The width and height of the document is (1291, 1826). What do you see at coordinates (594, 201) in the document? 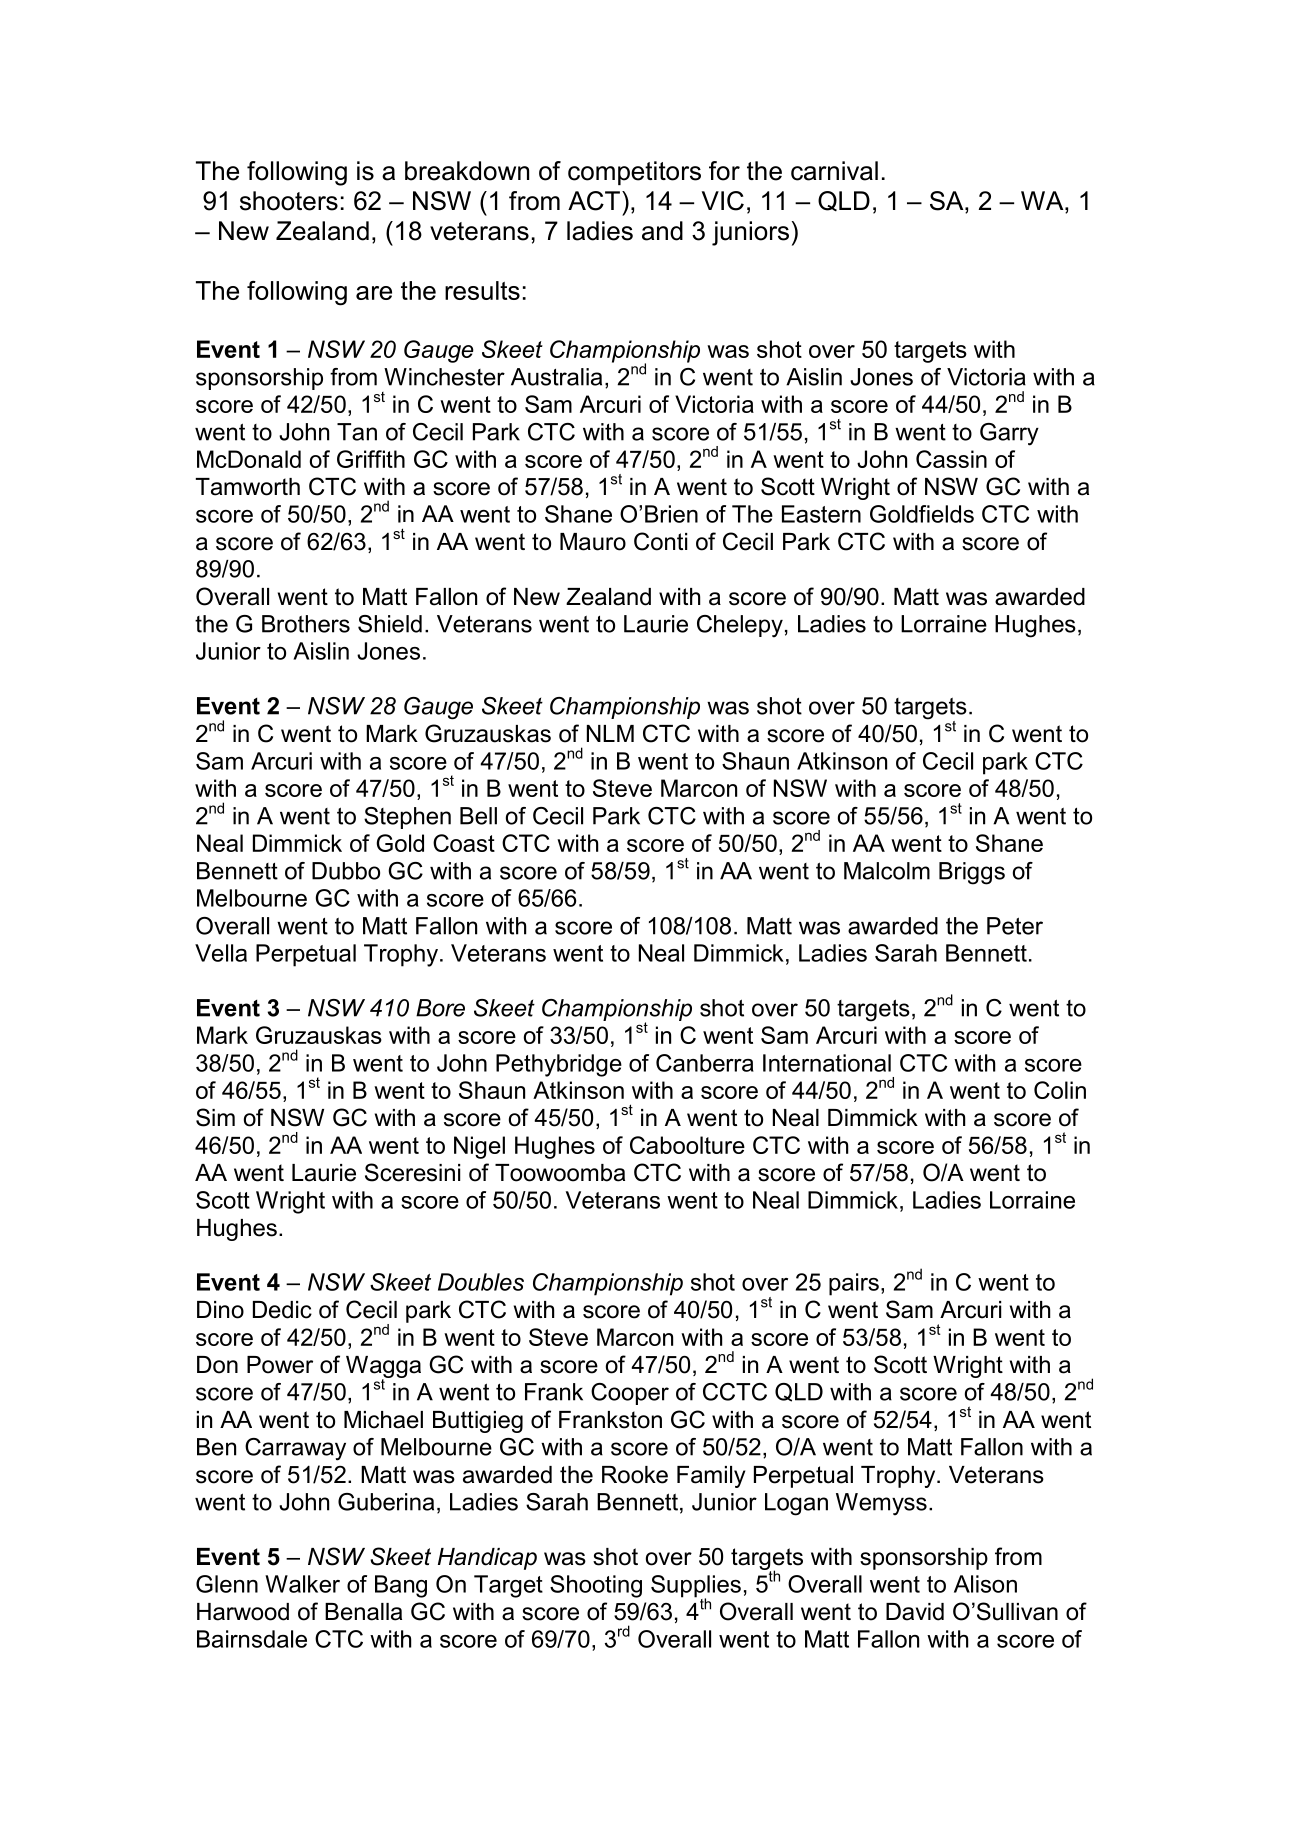
I see `ACT` at bounding box center [594, 201].
